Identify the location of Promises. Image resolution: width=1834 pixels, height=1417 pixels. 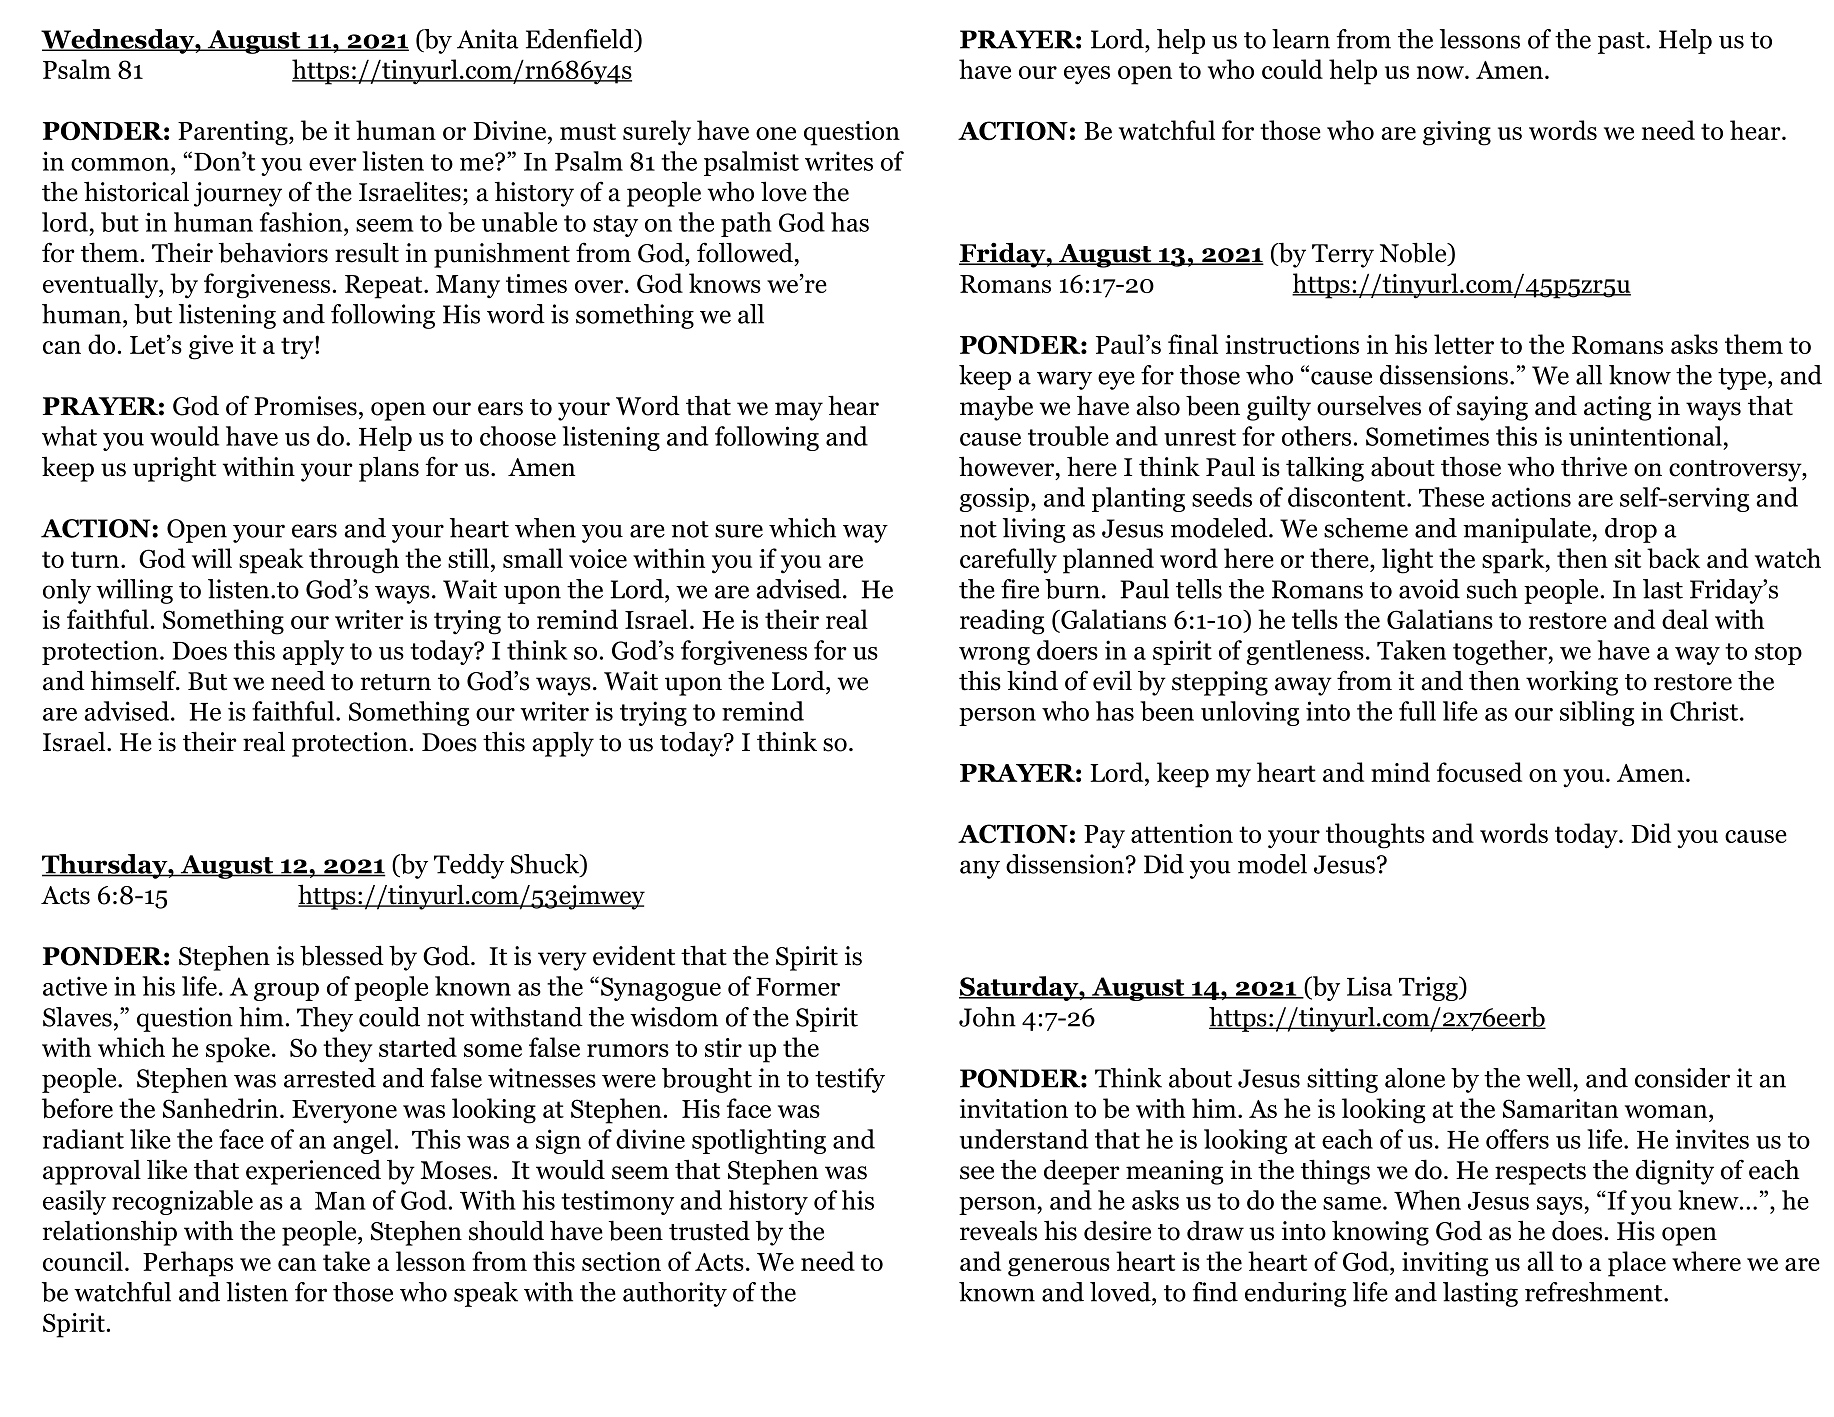
(305, 406).
